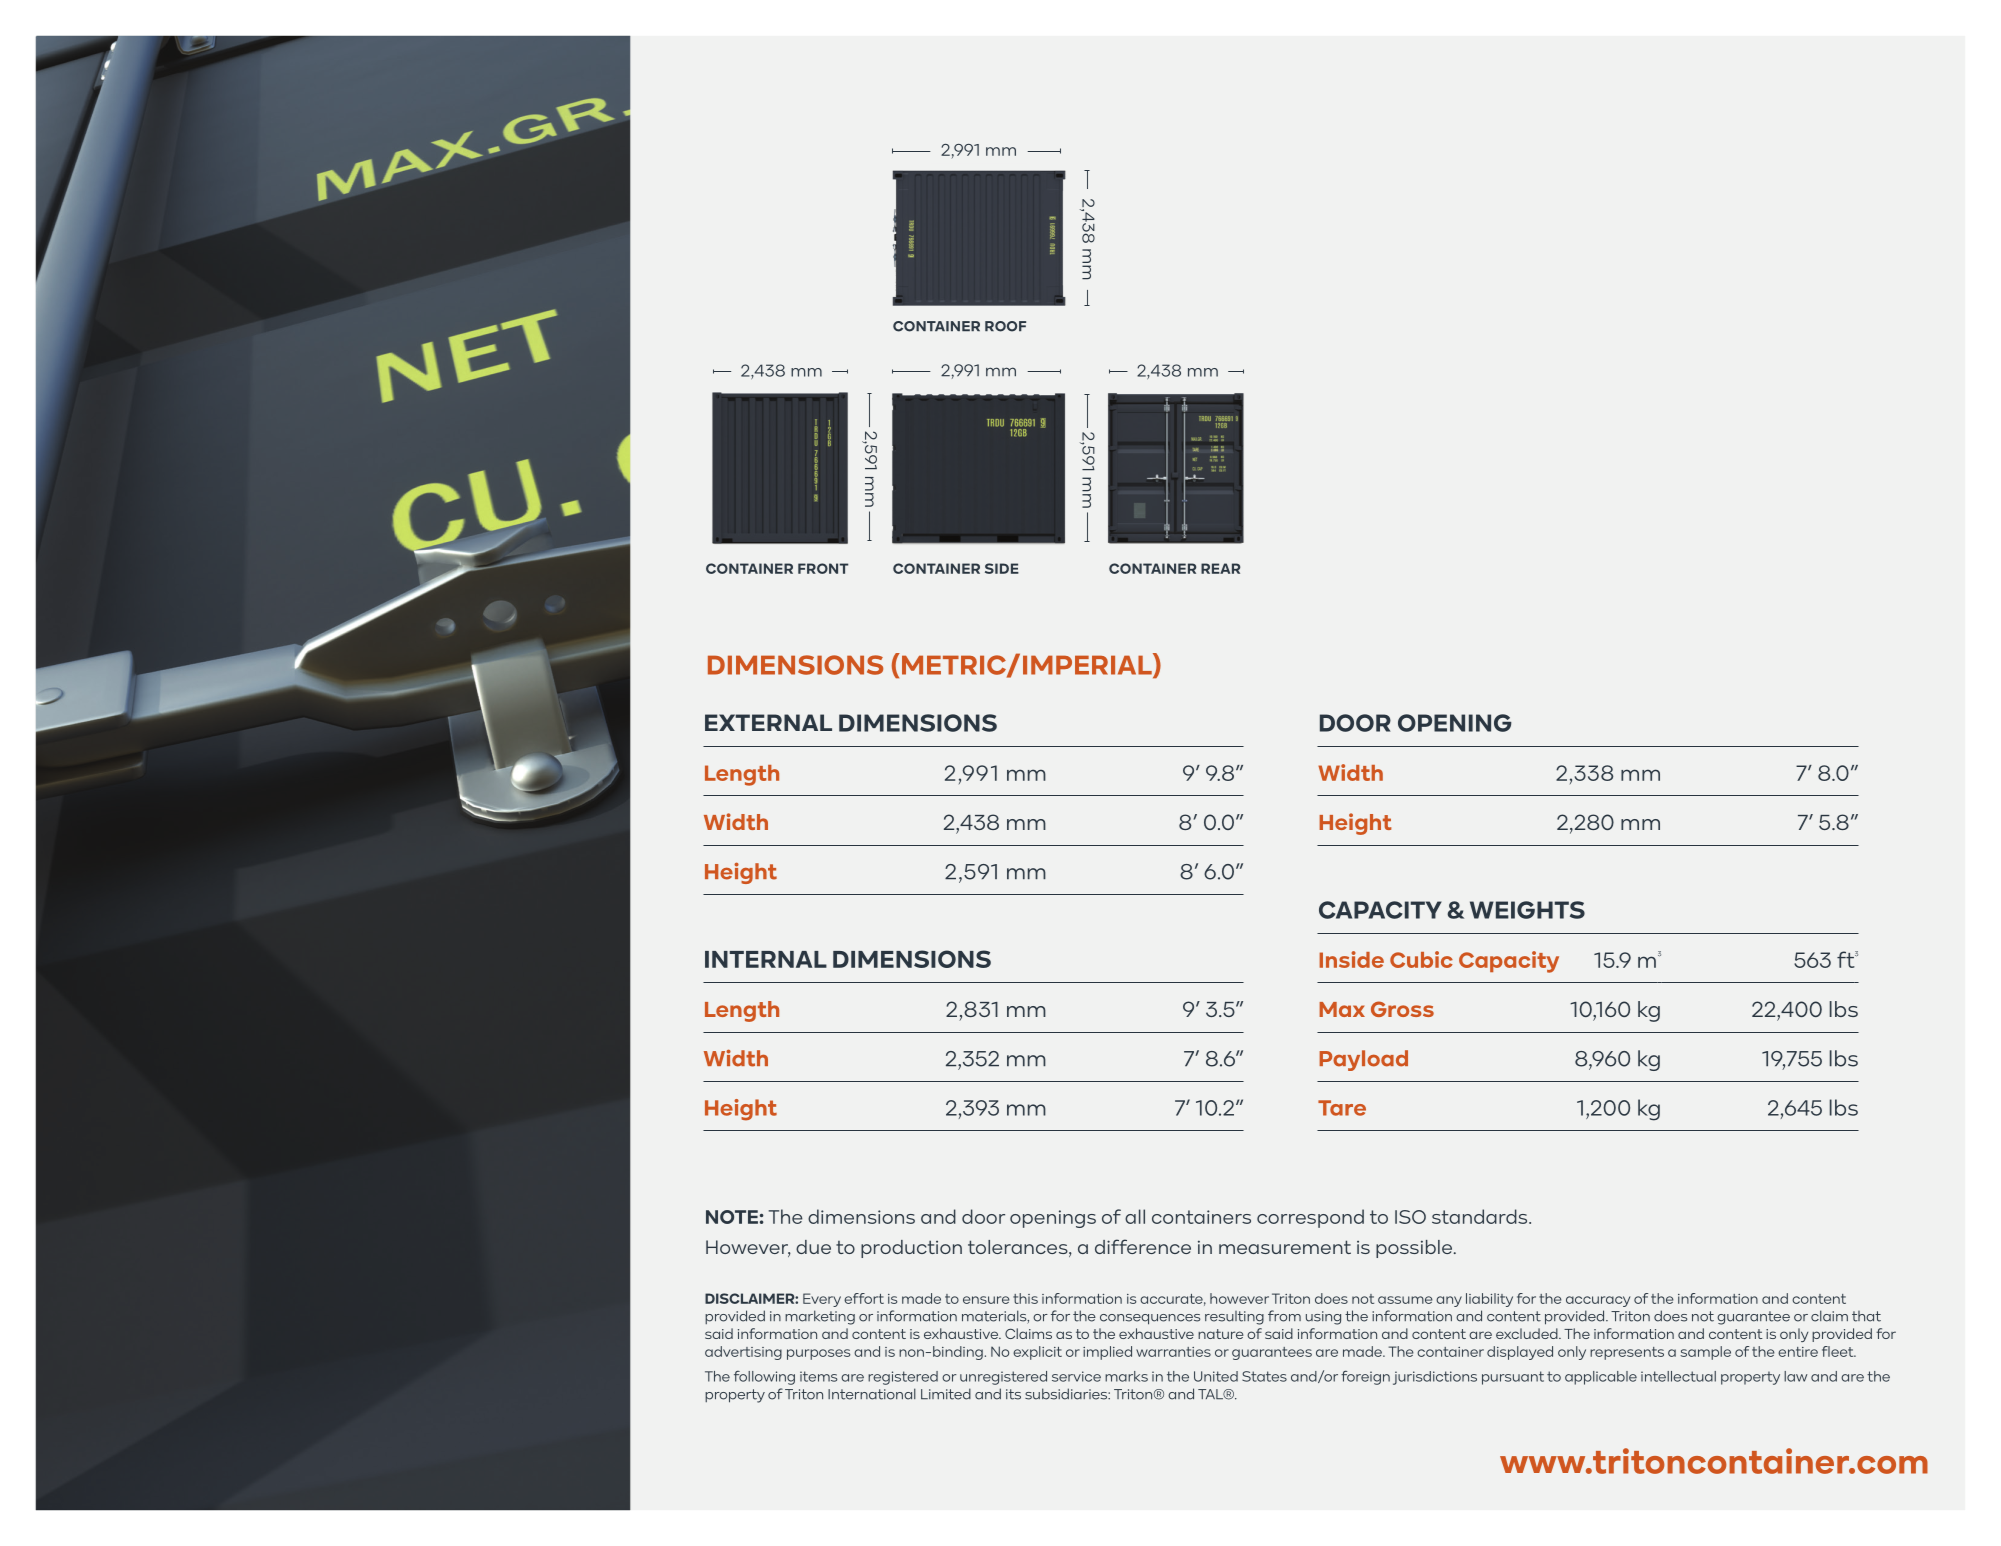  What do you see at coordinates (1220, 568) in the page?
I see `REAR` at bounding box center [1220, 568].
